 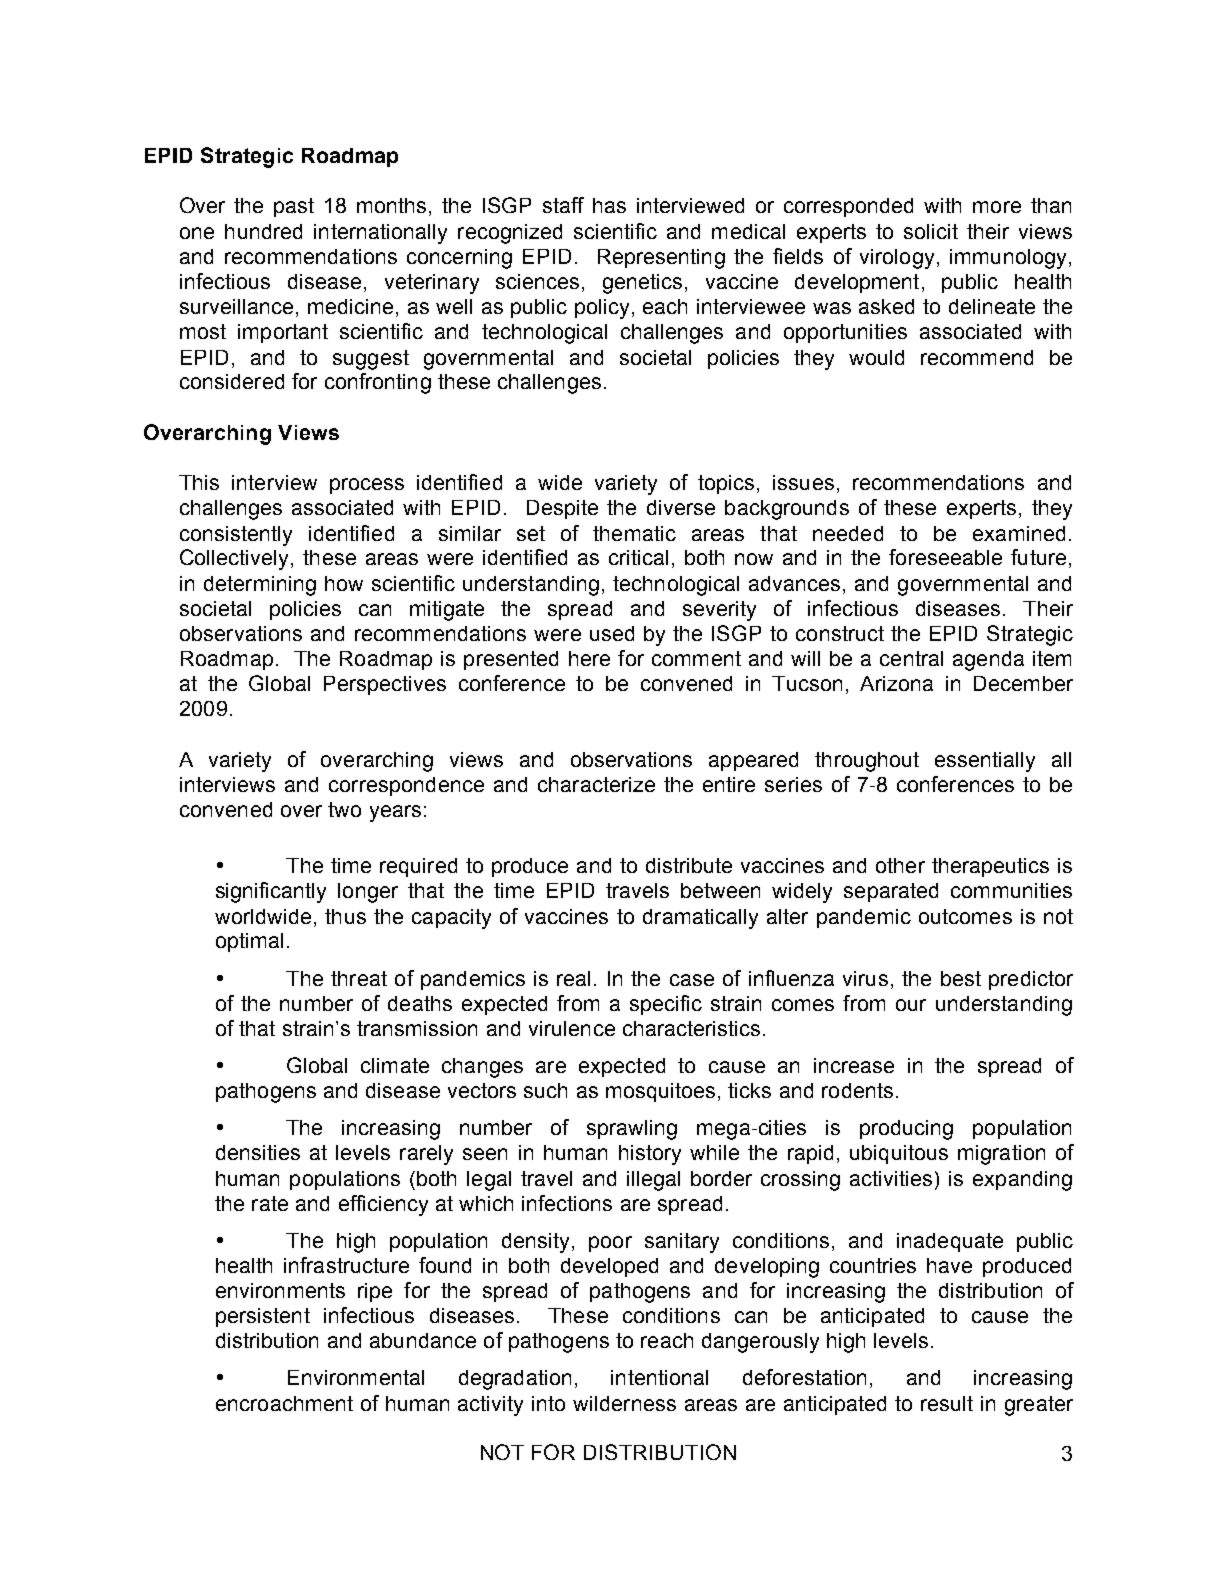 What do you see at coordinates (596, 784) in the screenshot?
I see `characterize` at bounding box center [596, 784].
